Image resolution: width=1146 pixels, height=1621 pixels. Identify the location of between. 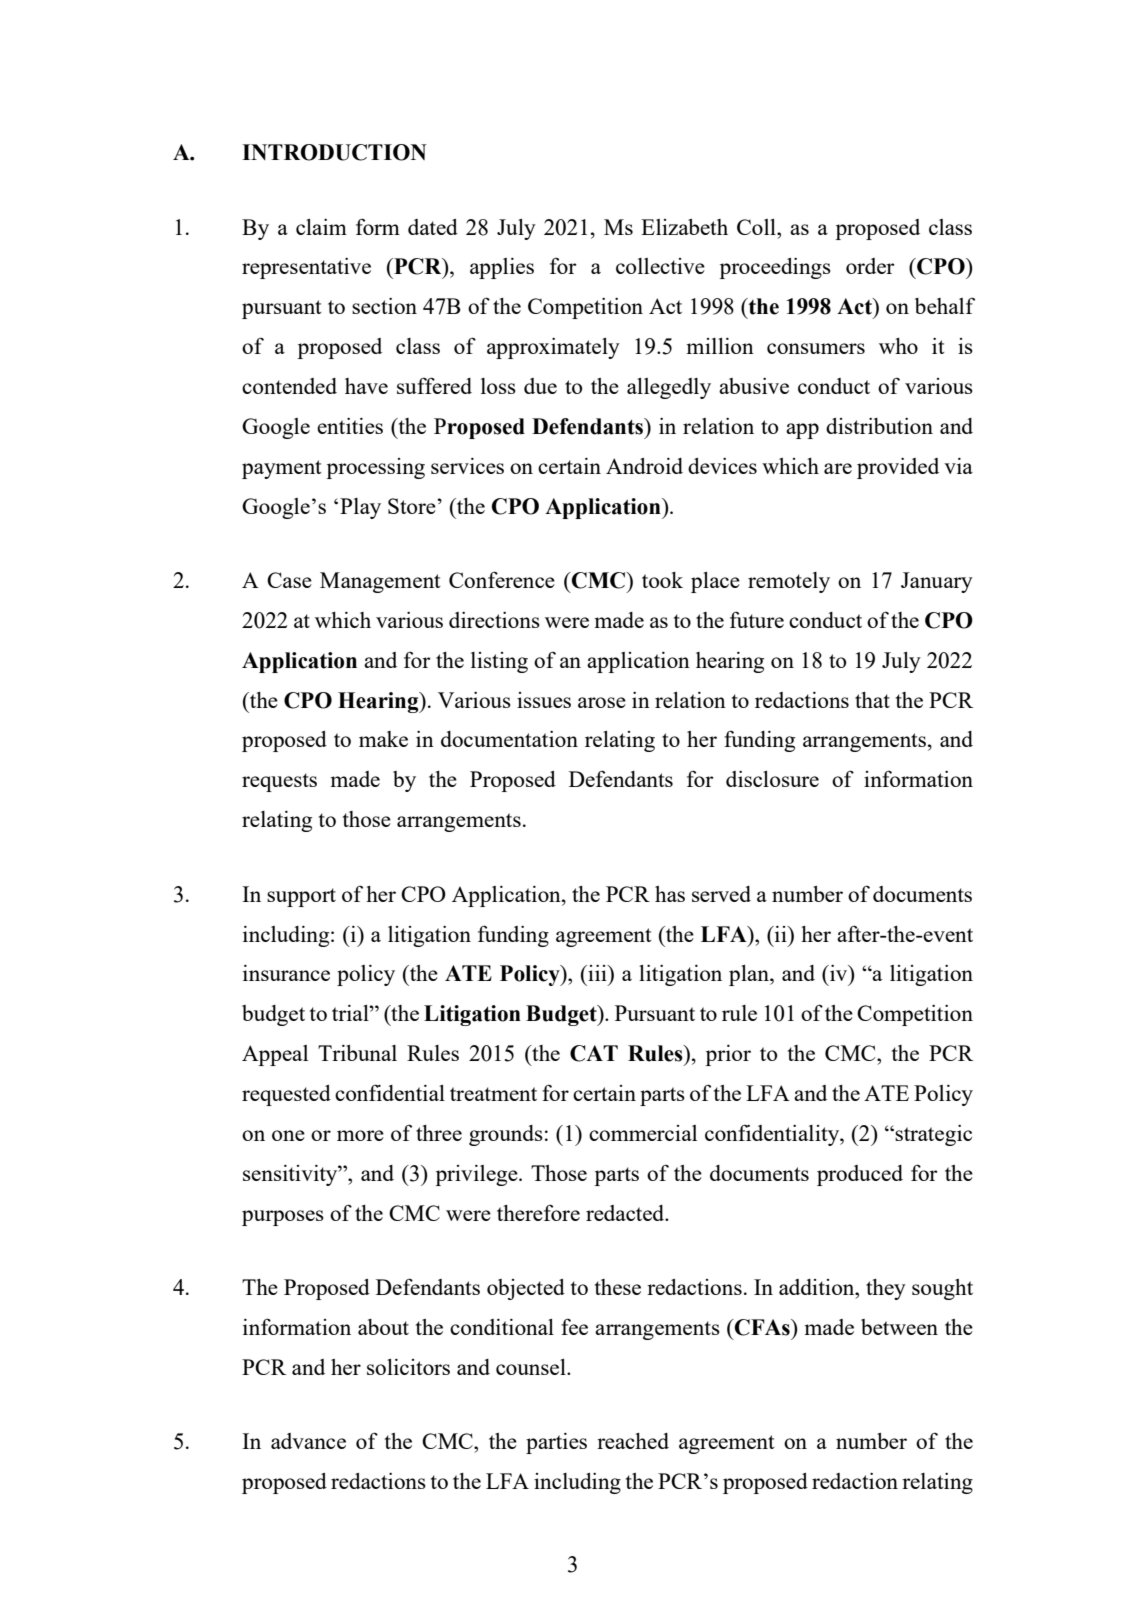
(899, 1327).
